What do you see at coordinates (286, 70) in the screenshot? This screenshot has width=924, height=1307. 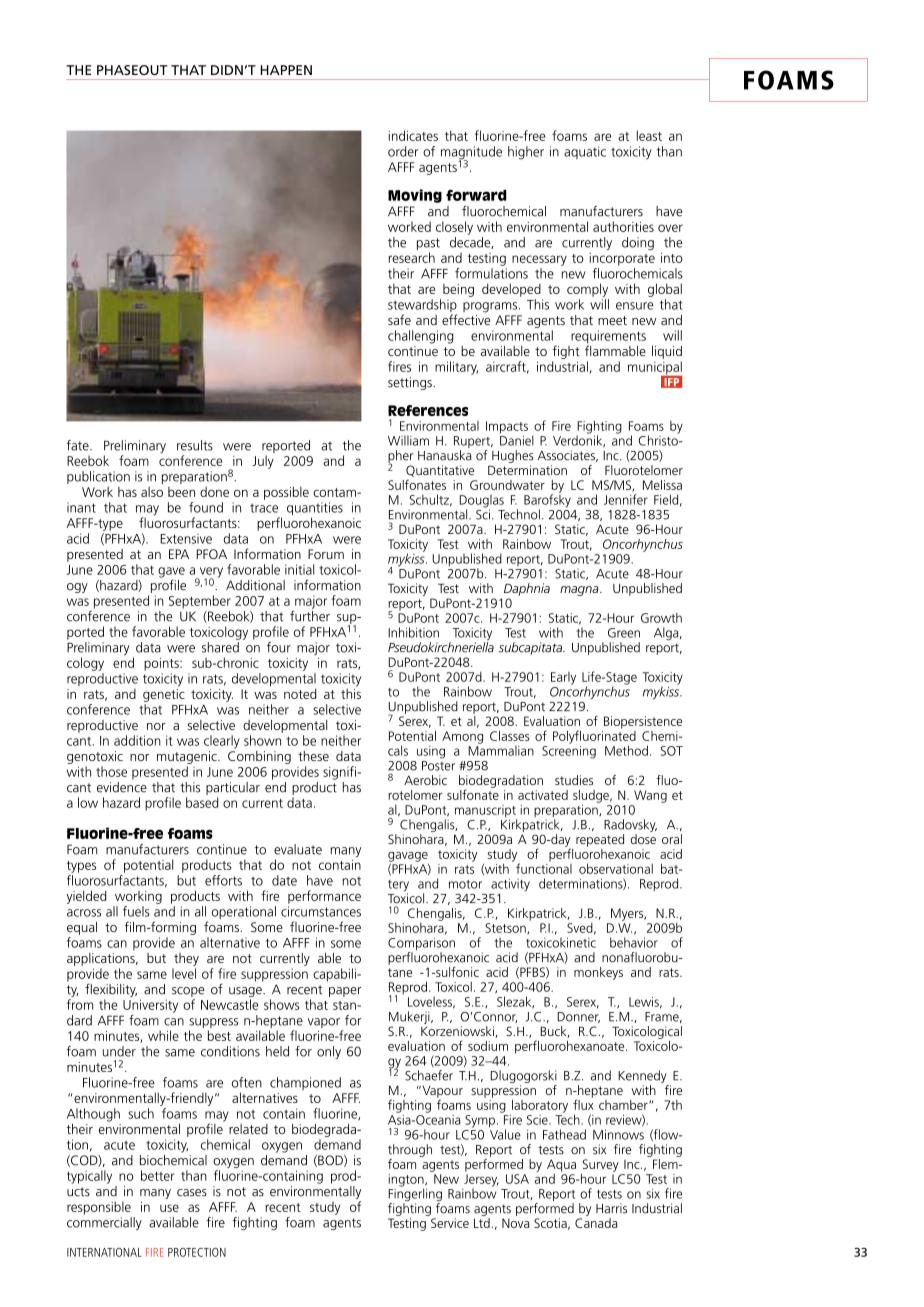 I see `HAPPEN` at bounding box center [286, 70].
